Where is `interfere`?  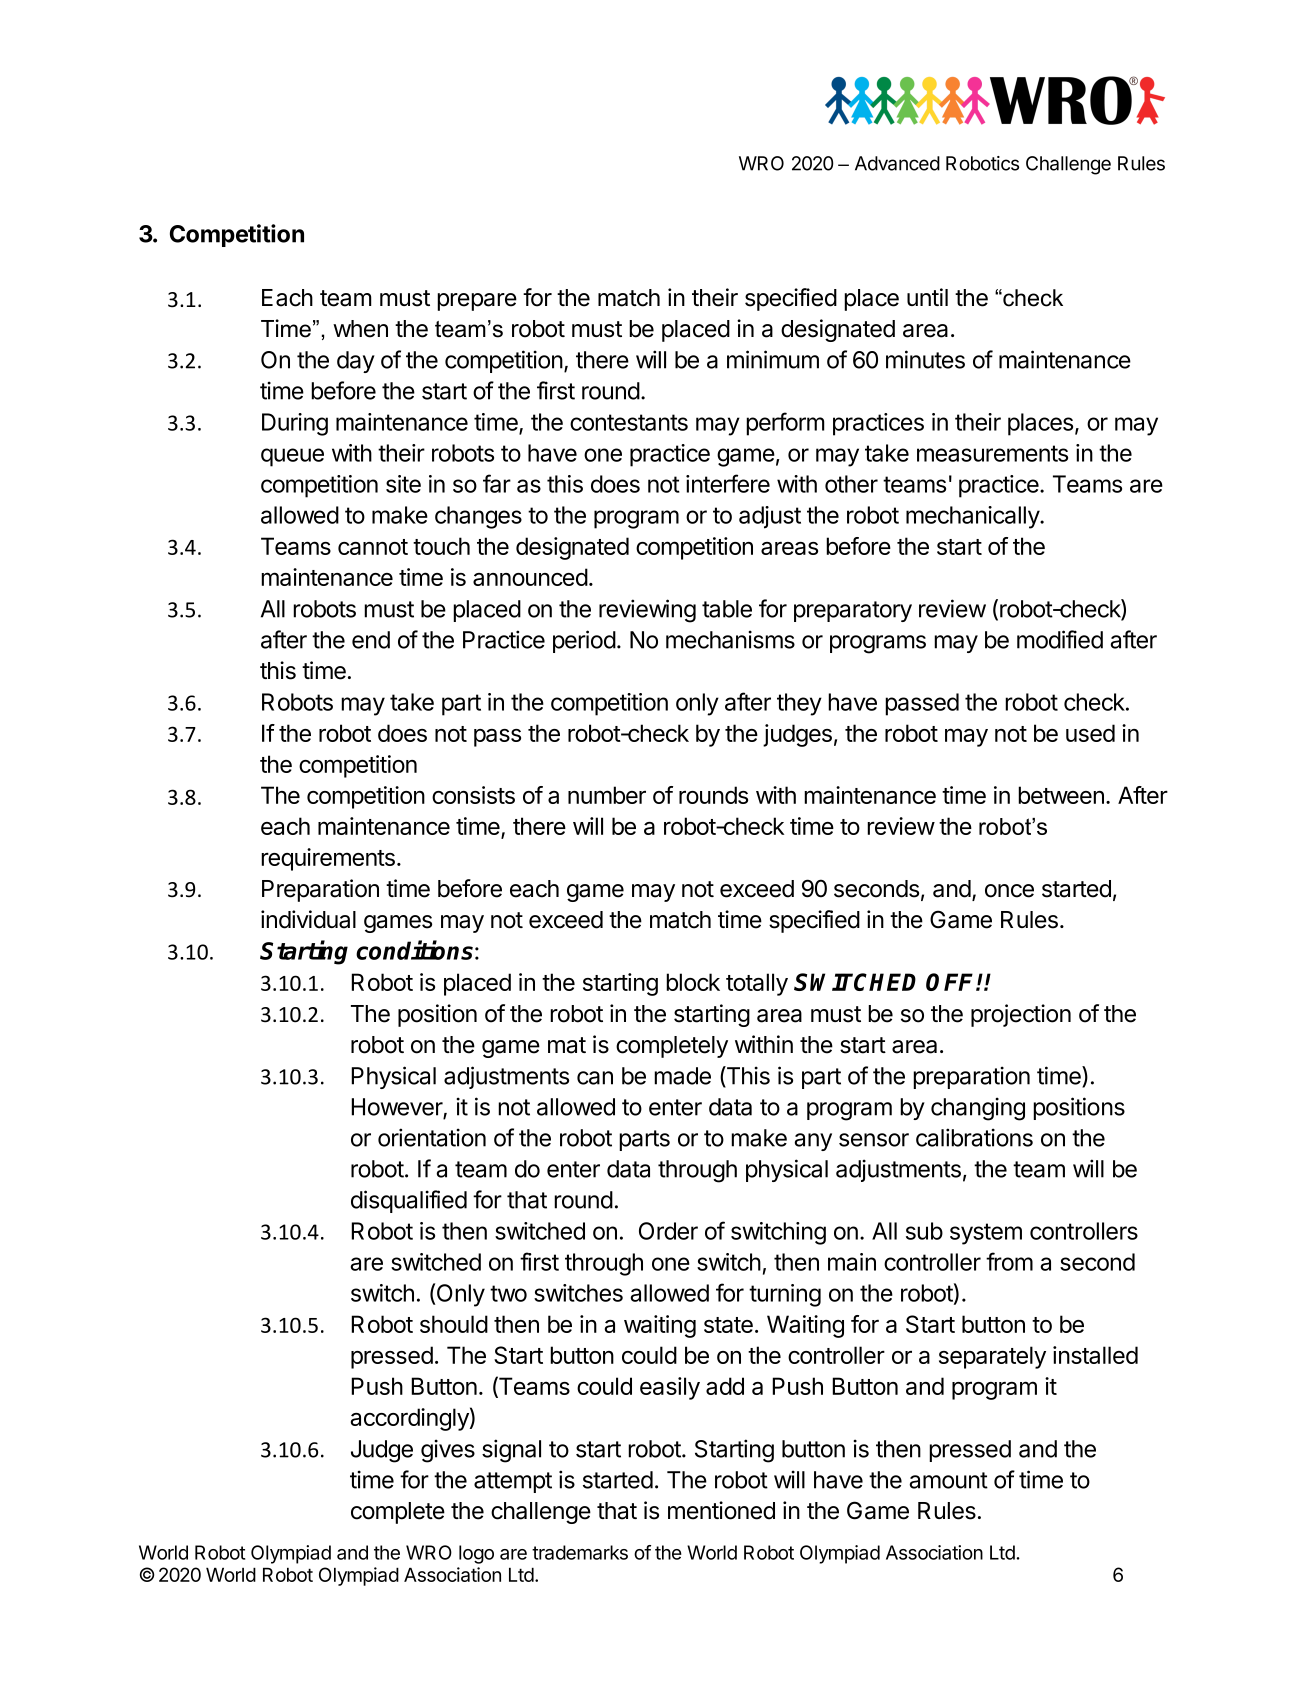 interfere is located at coordinates (728, 483).
